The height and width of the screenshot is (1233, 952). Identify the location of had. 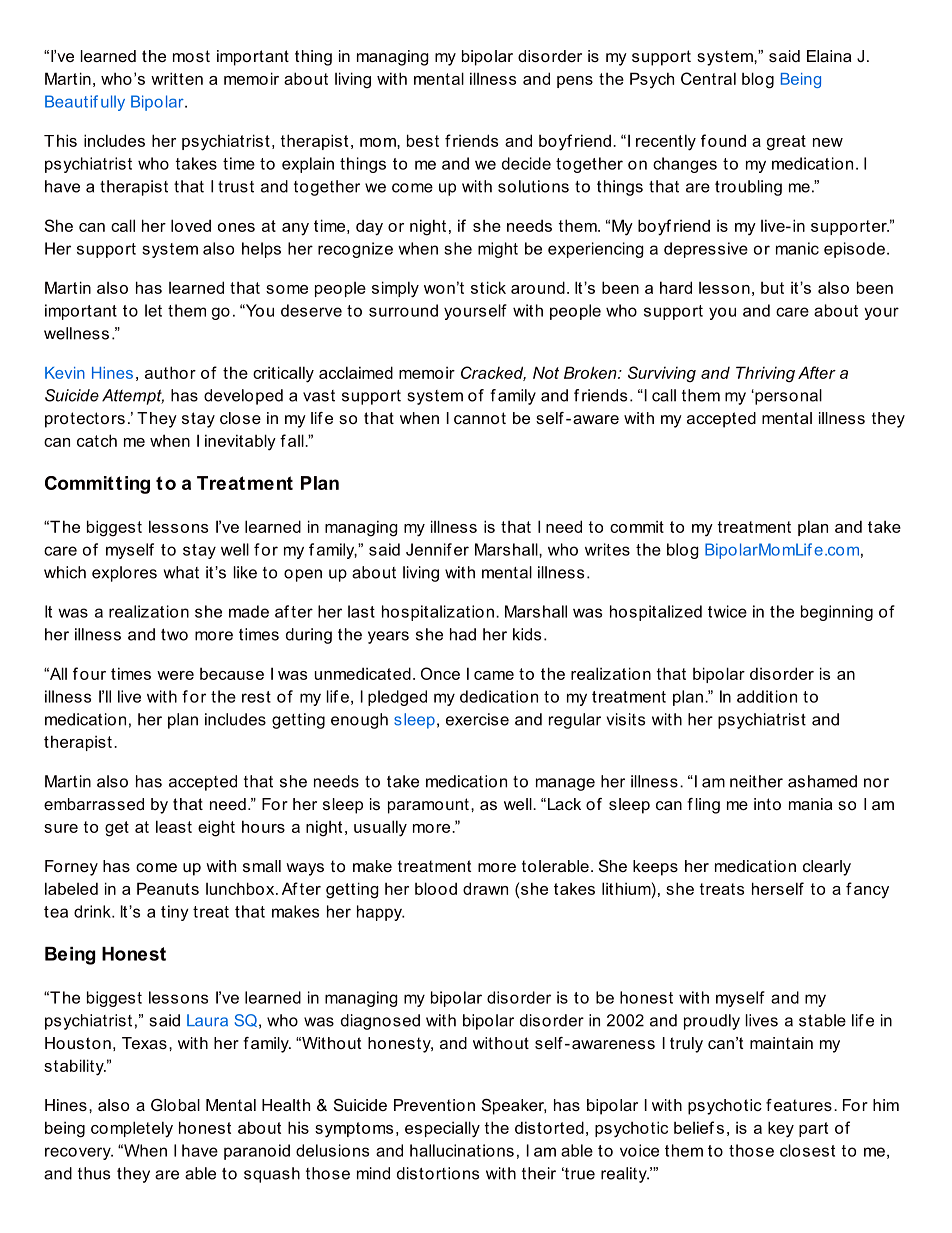
(463, 634).
